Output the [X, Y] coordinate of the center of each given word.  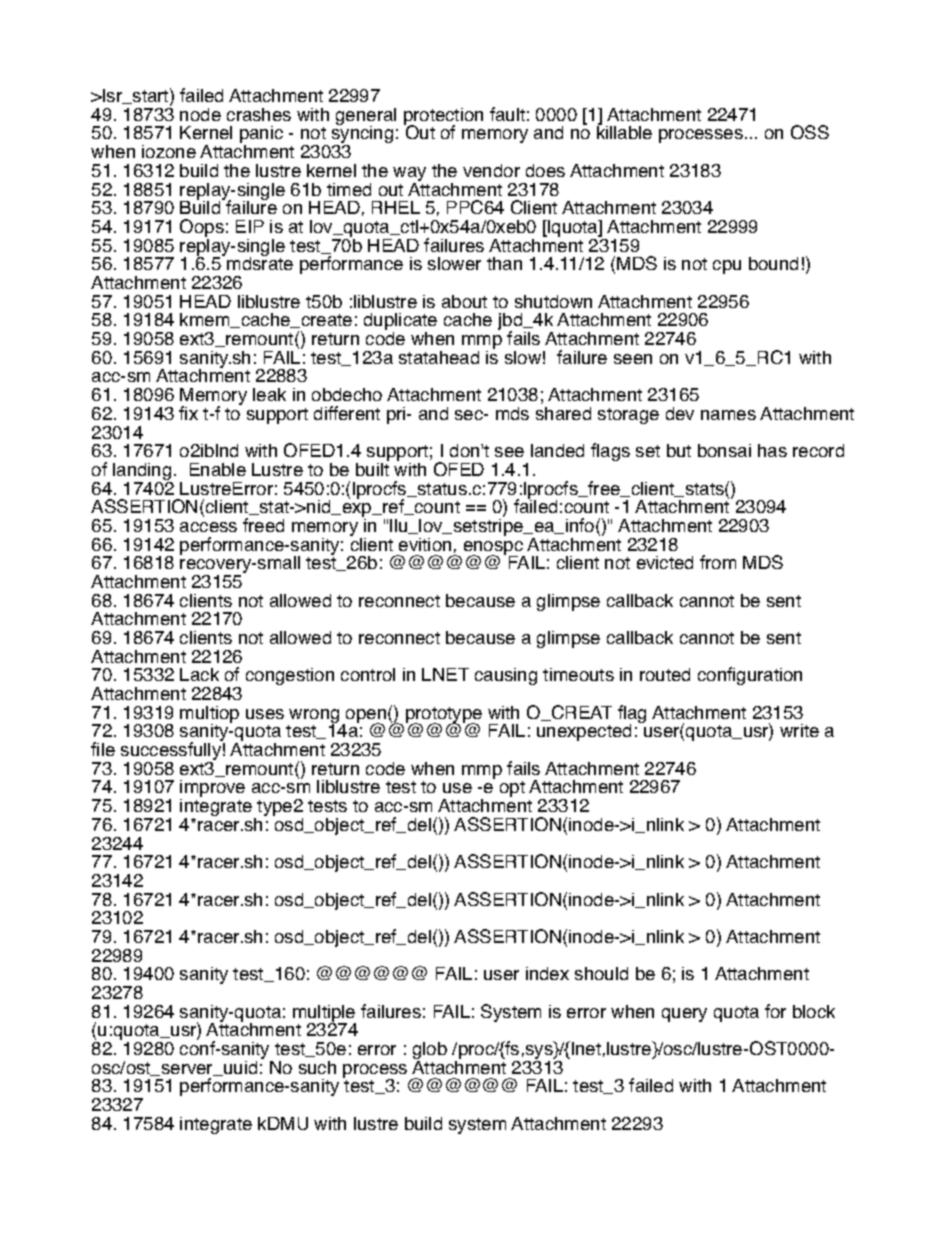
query [684, 1015]
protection [443, 118]
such [317, 1067]
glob [430, 1052]
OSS [810, 132]
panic [261, 136]
